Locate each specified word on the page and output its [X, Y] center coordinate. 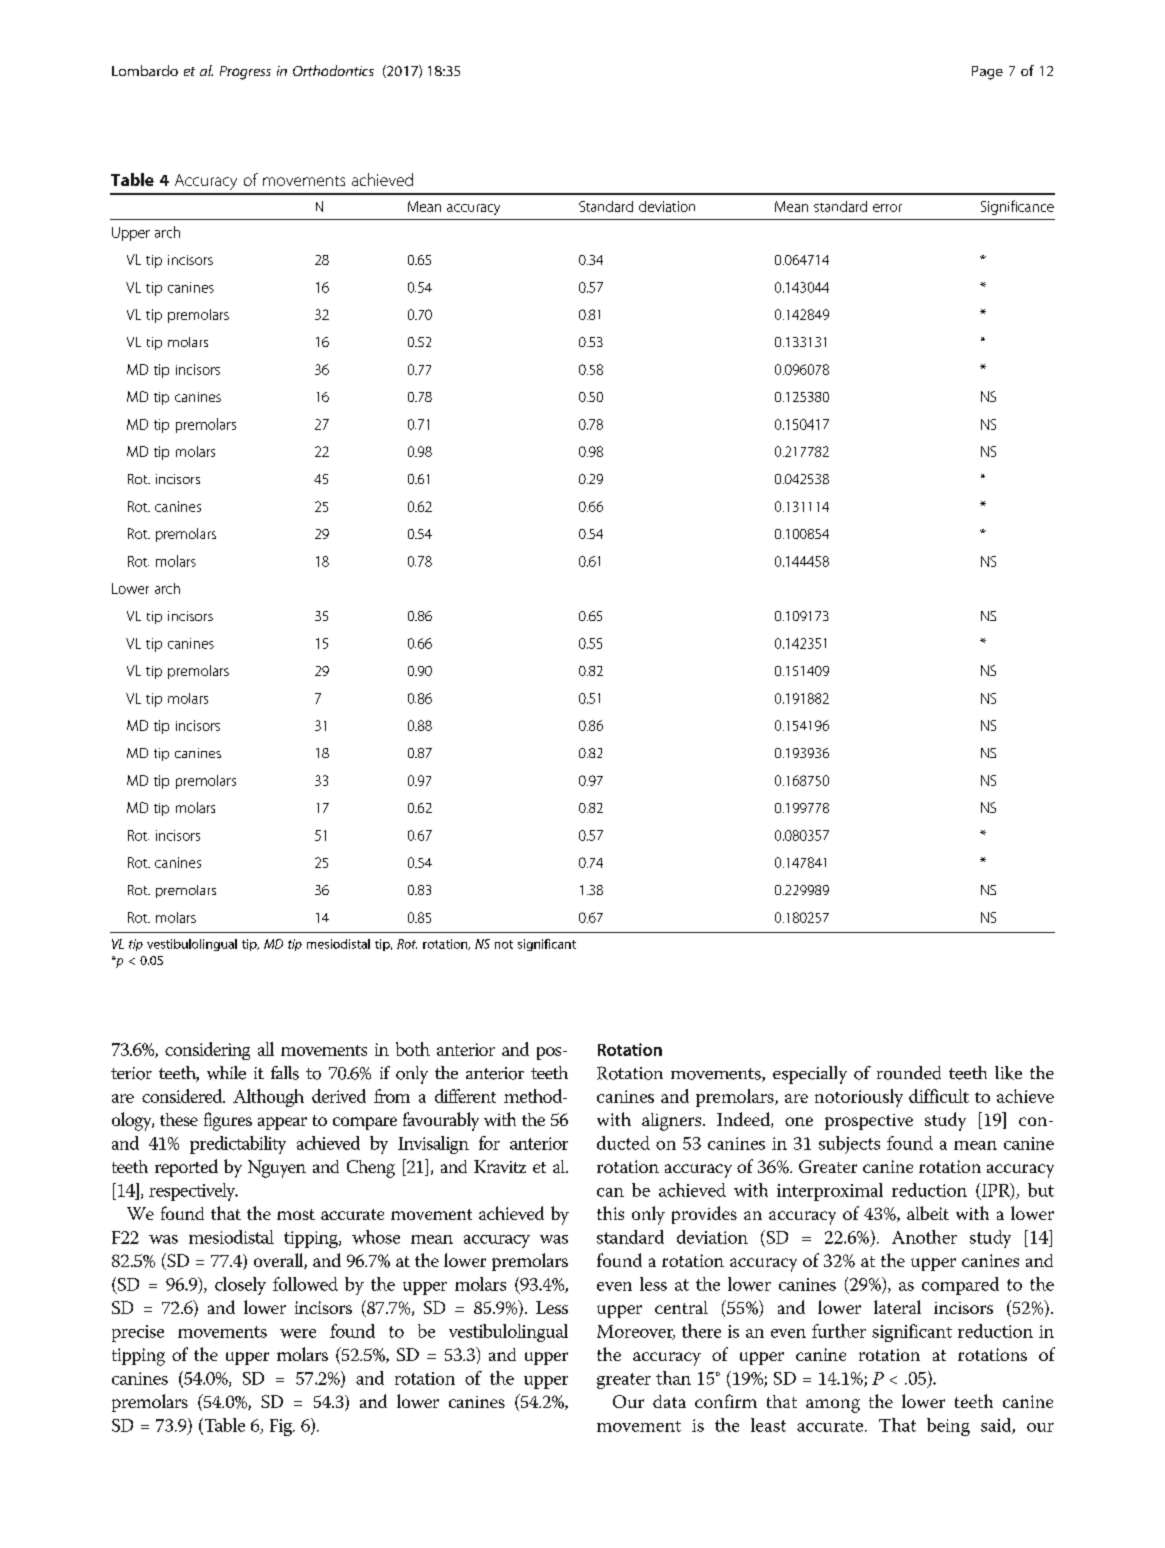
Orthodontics [333, 70]
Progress [245, 73]
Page [987, 73]
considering [207, 1051]
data [669, 1401]
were [298, 1333]
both [413, 1049]
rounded [909, 1073]
